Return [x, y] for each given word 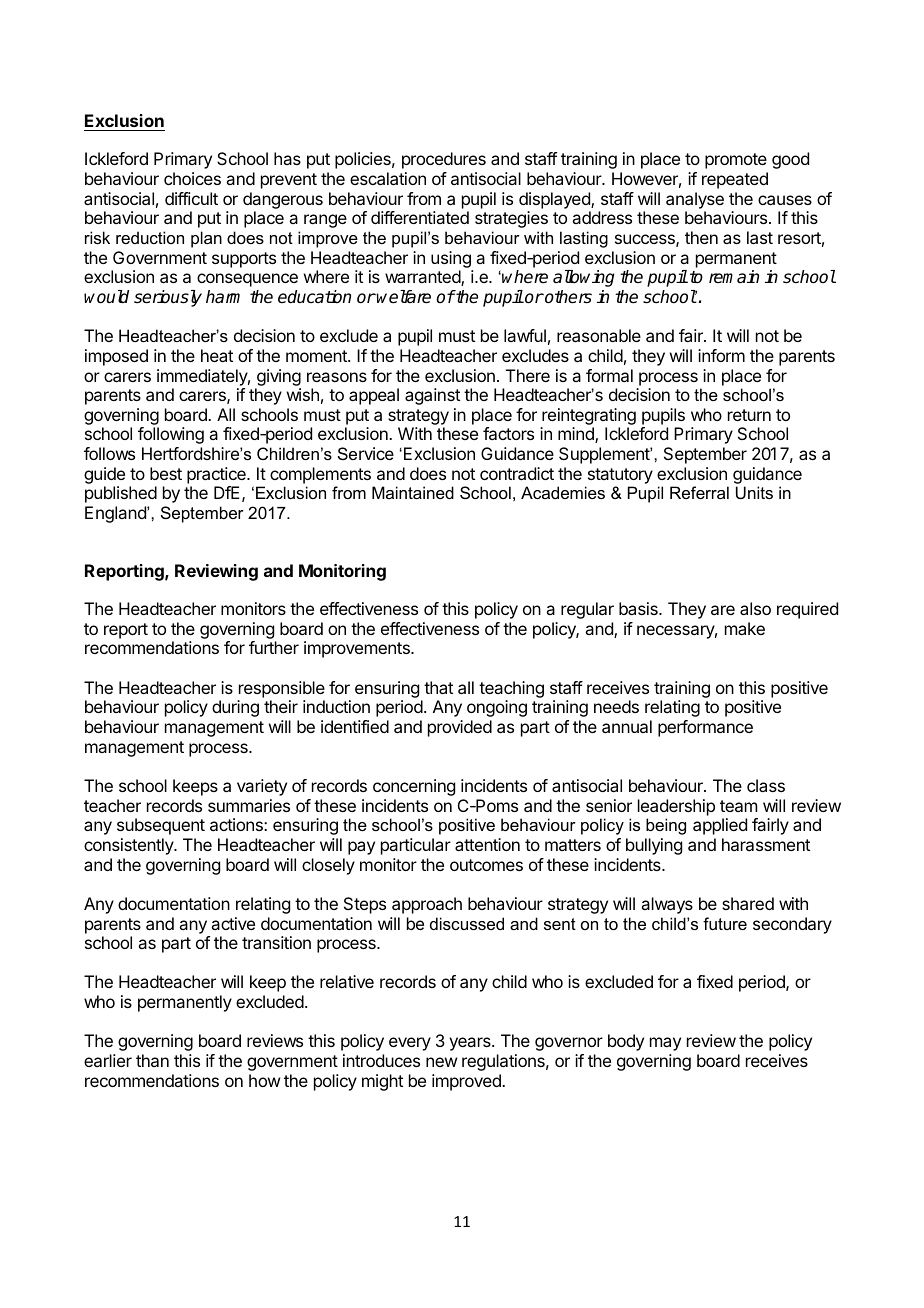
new [441, 1062]
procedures [444, 160]
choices [192, 178]
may [665, 1044]
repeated [735, 180]
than [152, 1060]
